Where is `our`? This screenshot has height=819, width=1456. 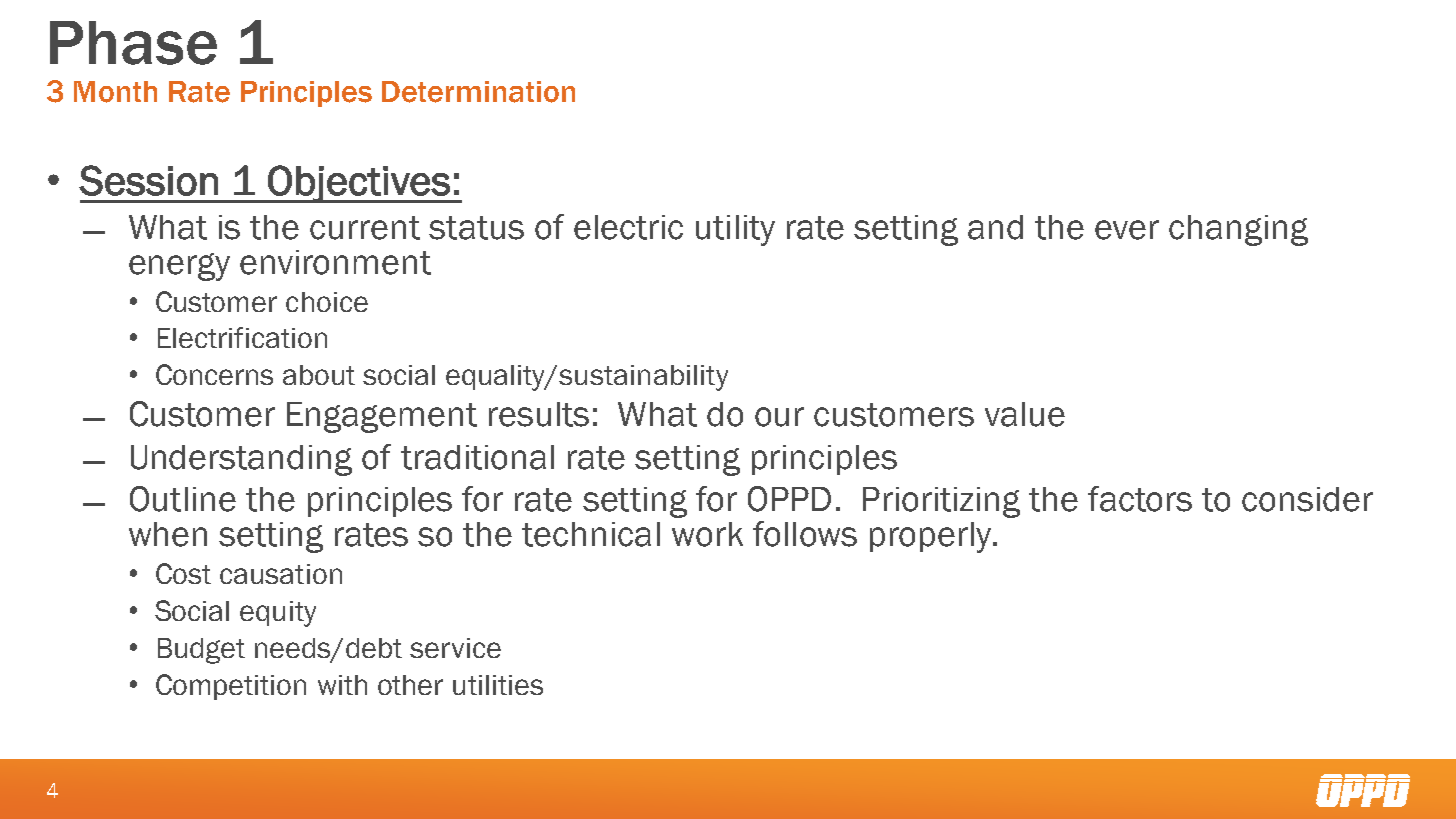 our is located at coordinates (779, 417).
